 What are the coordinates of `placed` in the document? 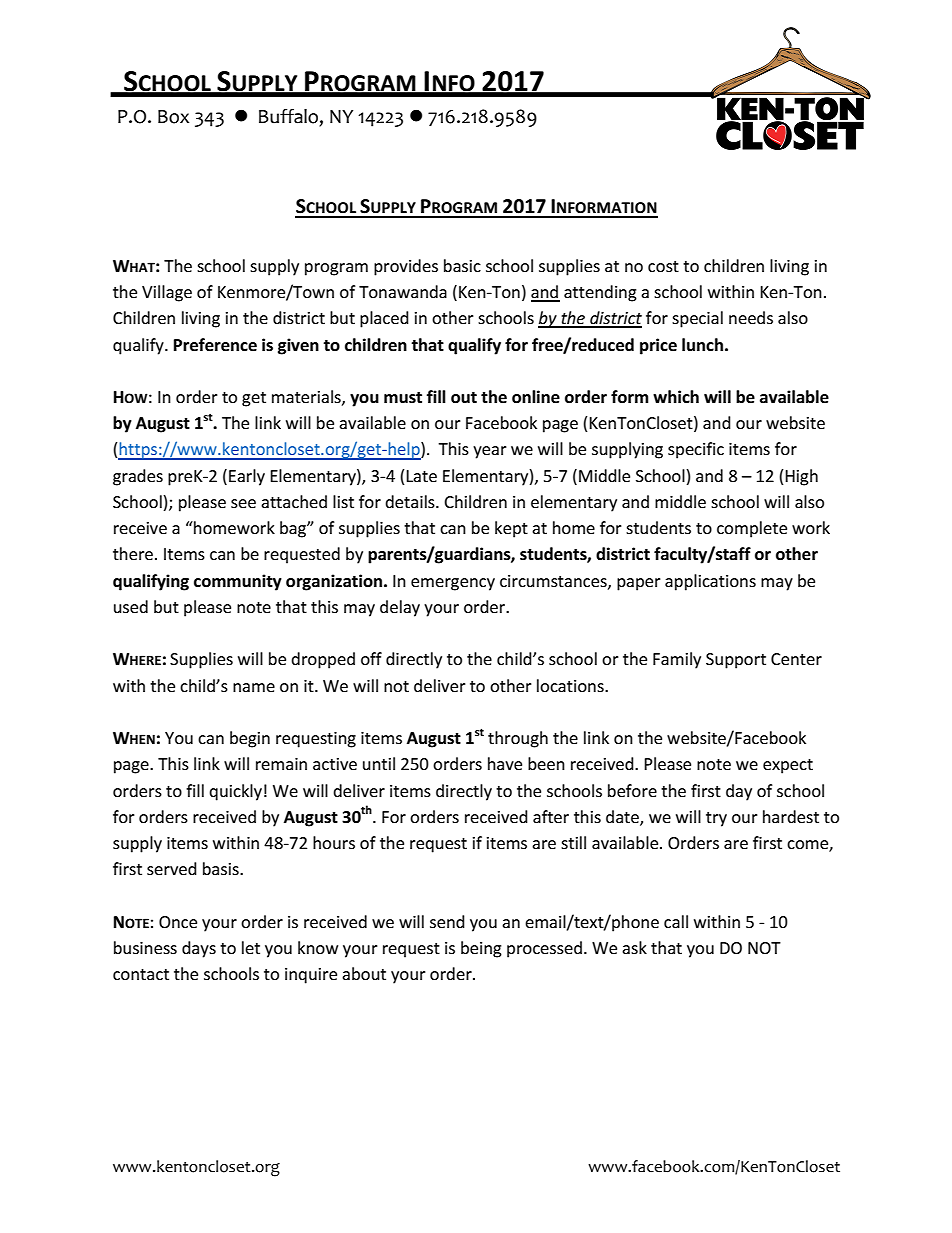 It's located at (384, 319).
